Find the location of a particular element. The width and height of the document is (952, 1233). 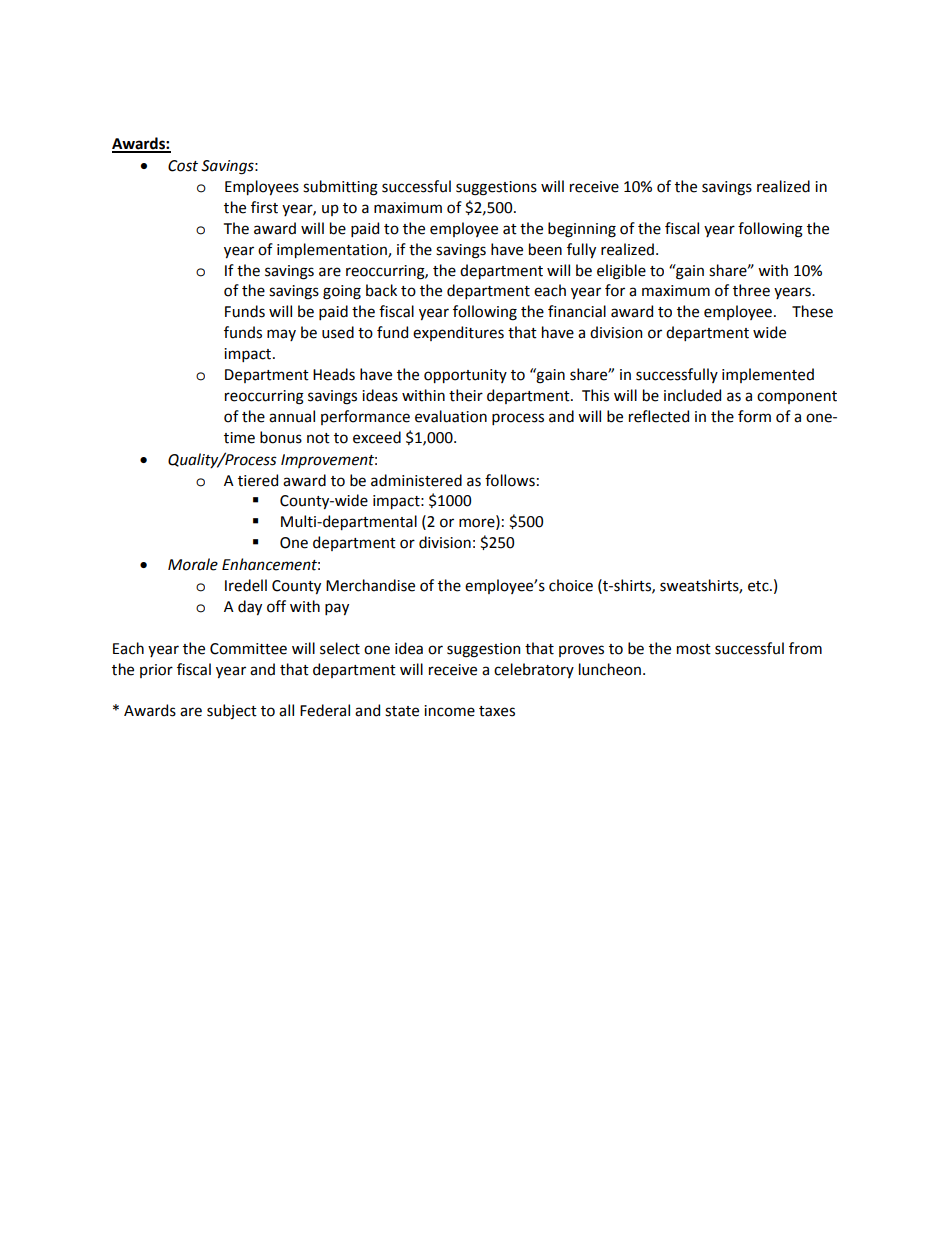

three is located at coordinates (751, 290).
